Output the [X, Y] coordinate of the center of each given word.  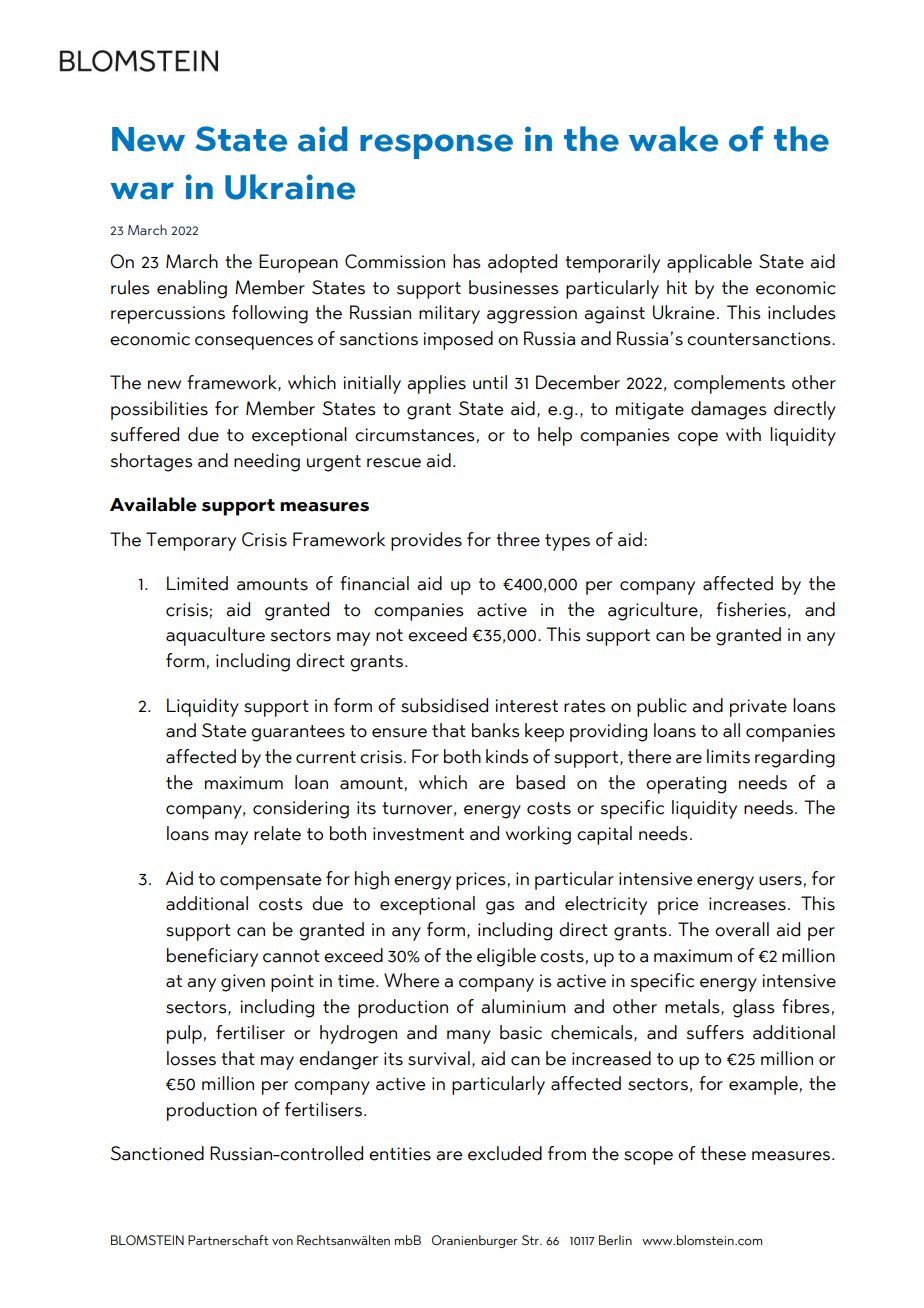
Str [531, 1240]
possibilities [159, 410]
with [743, 434]
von [282, 1242]
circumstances [415, 435]
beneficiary [212, 957]
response [436, 146]
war [142, 191]
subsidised [444, 705]
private [758, 708]
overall [742, 929]
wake [673, 139]
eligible [506, 957]
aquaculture [215, 636]
